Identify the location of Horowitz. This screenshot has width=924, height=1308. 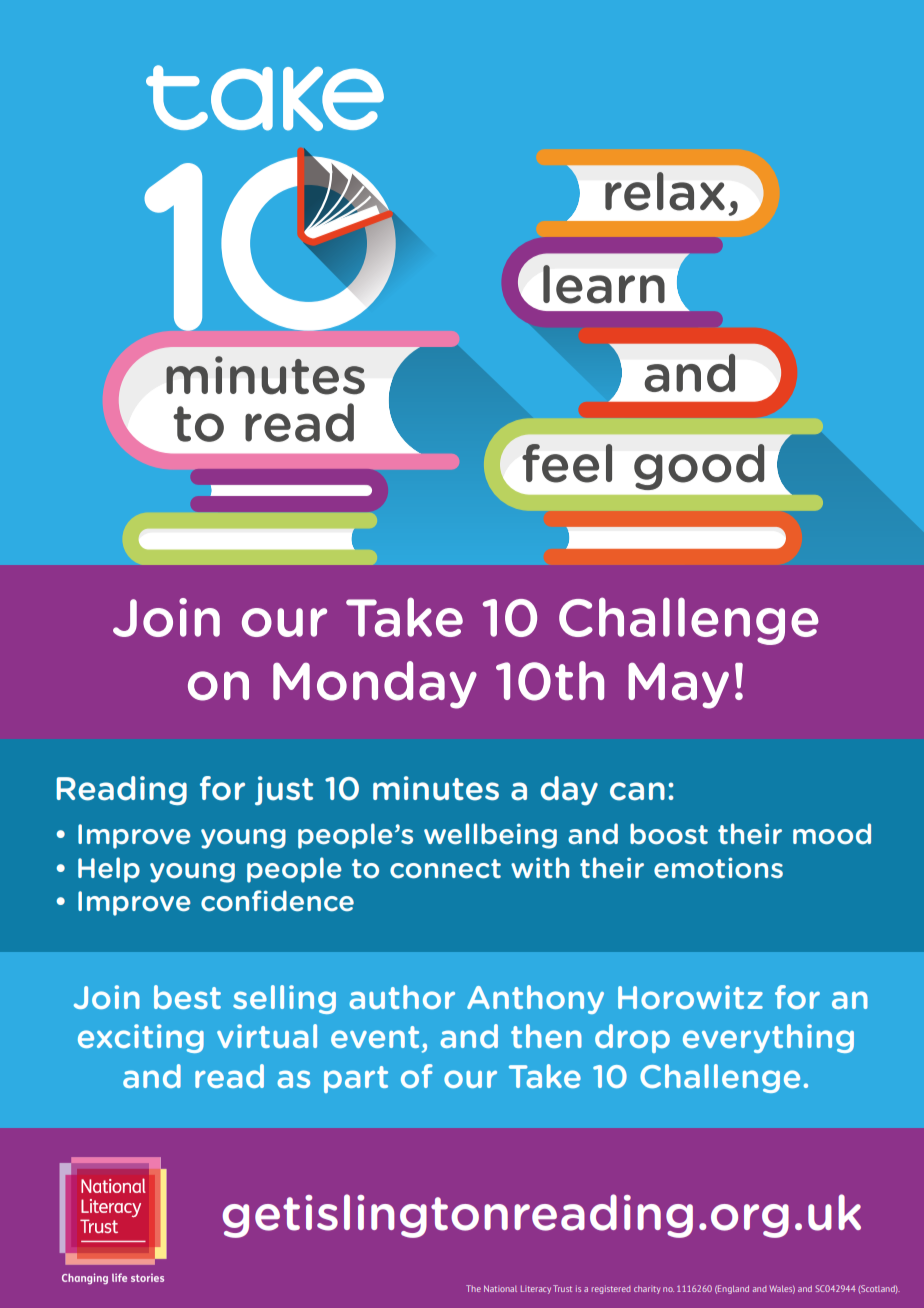
(690, 997).
